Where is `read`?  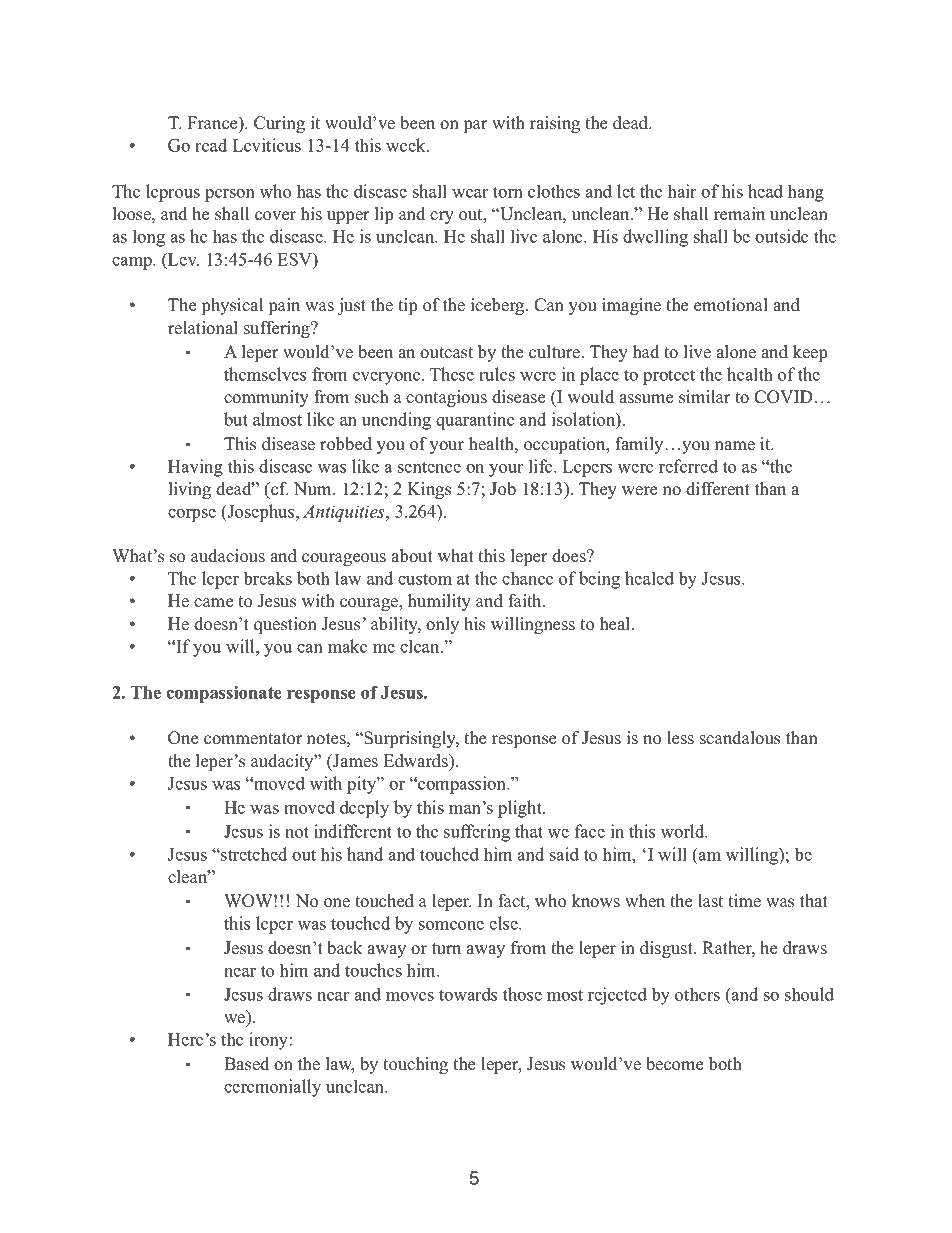 read is located at coordinates (211, 145).
